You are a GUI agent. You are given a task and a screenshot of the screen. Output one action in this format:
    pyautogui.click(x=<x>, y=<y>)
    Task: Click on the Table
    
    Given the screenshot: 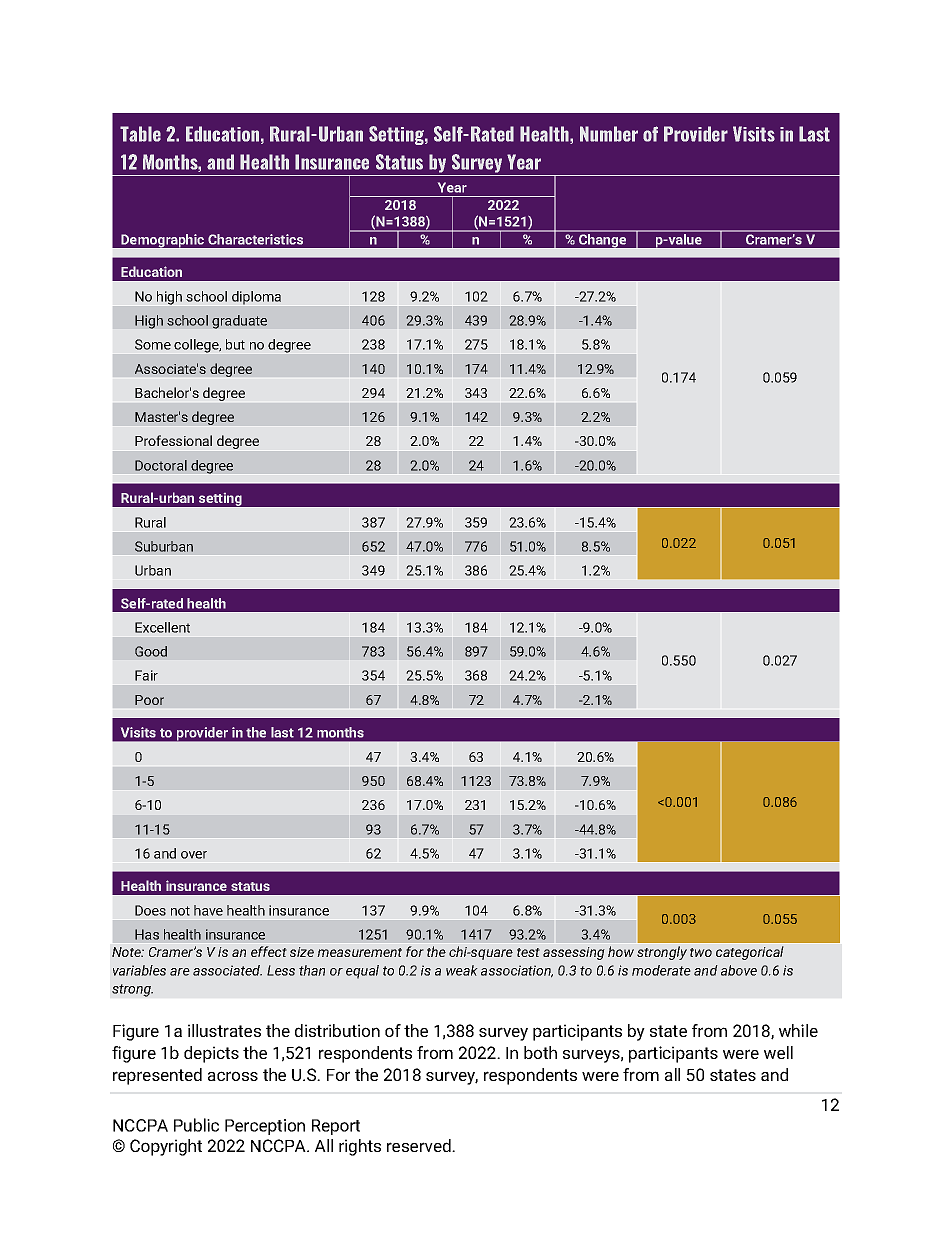 What is the action you would take?
    pyautogui.click(x=140, y=134)
